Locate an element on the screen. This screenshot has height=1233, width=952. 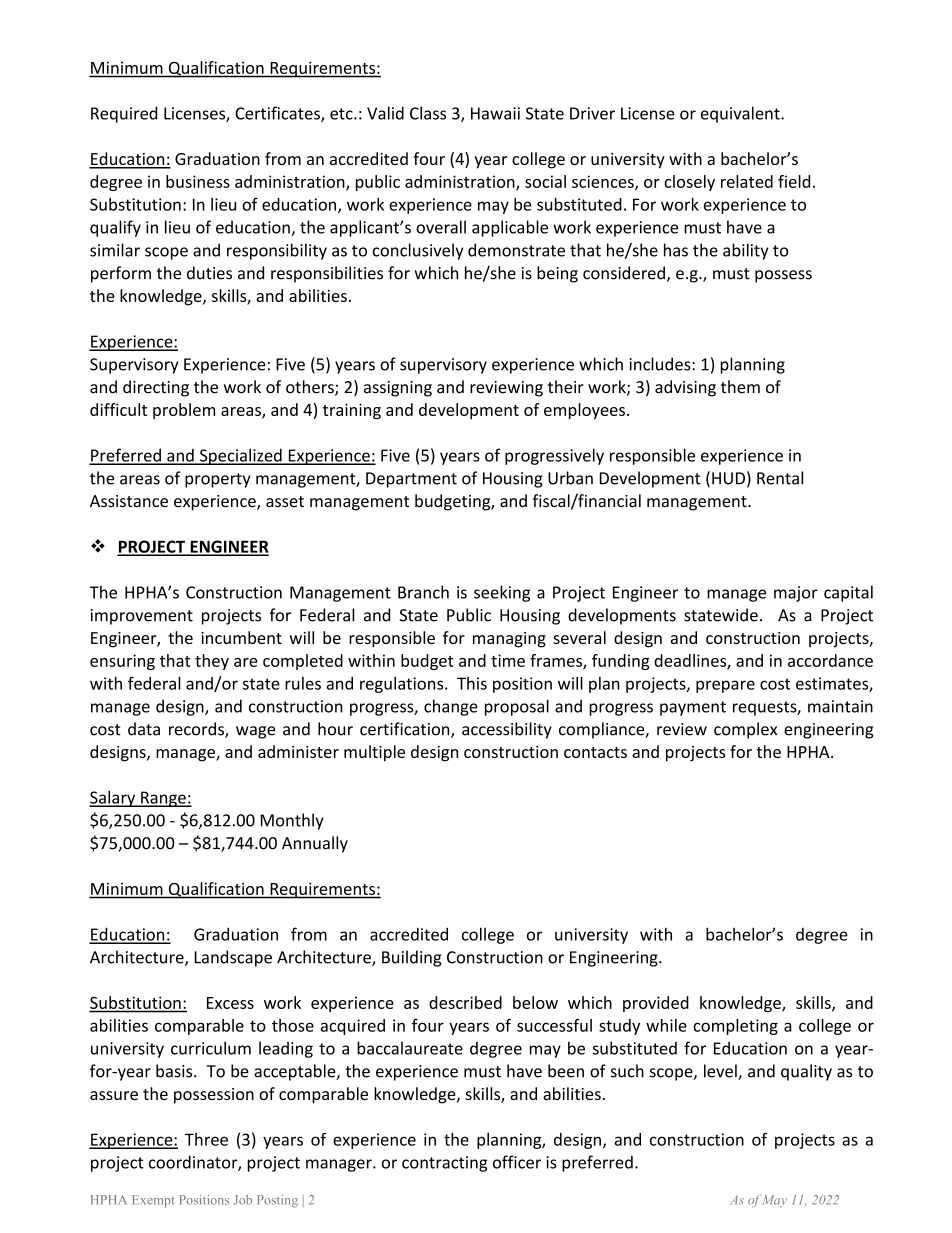
equivalent is located at coordinates (741, 114).
